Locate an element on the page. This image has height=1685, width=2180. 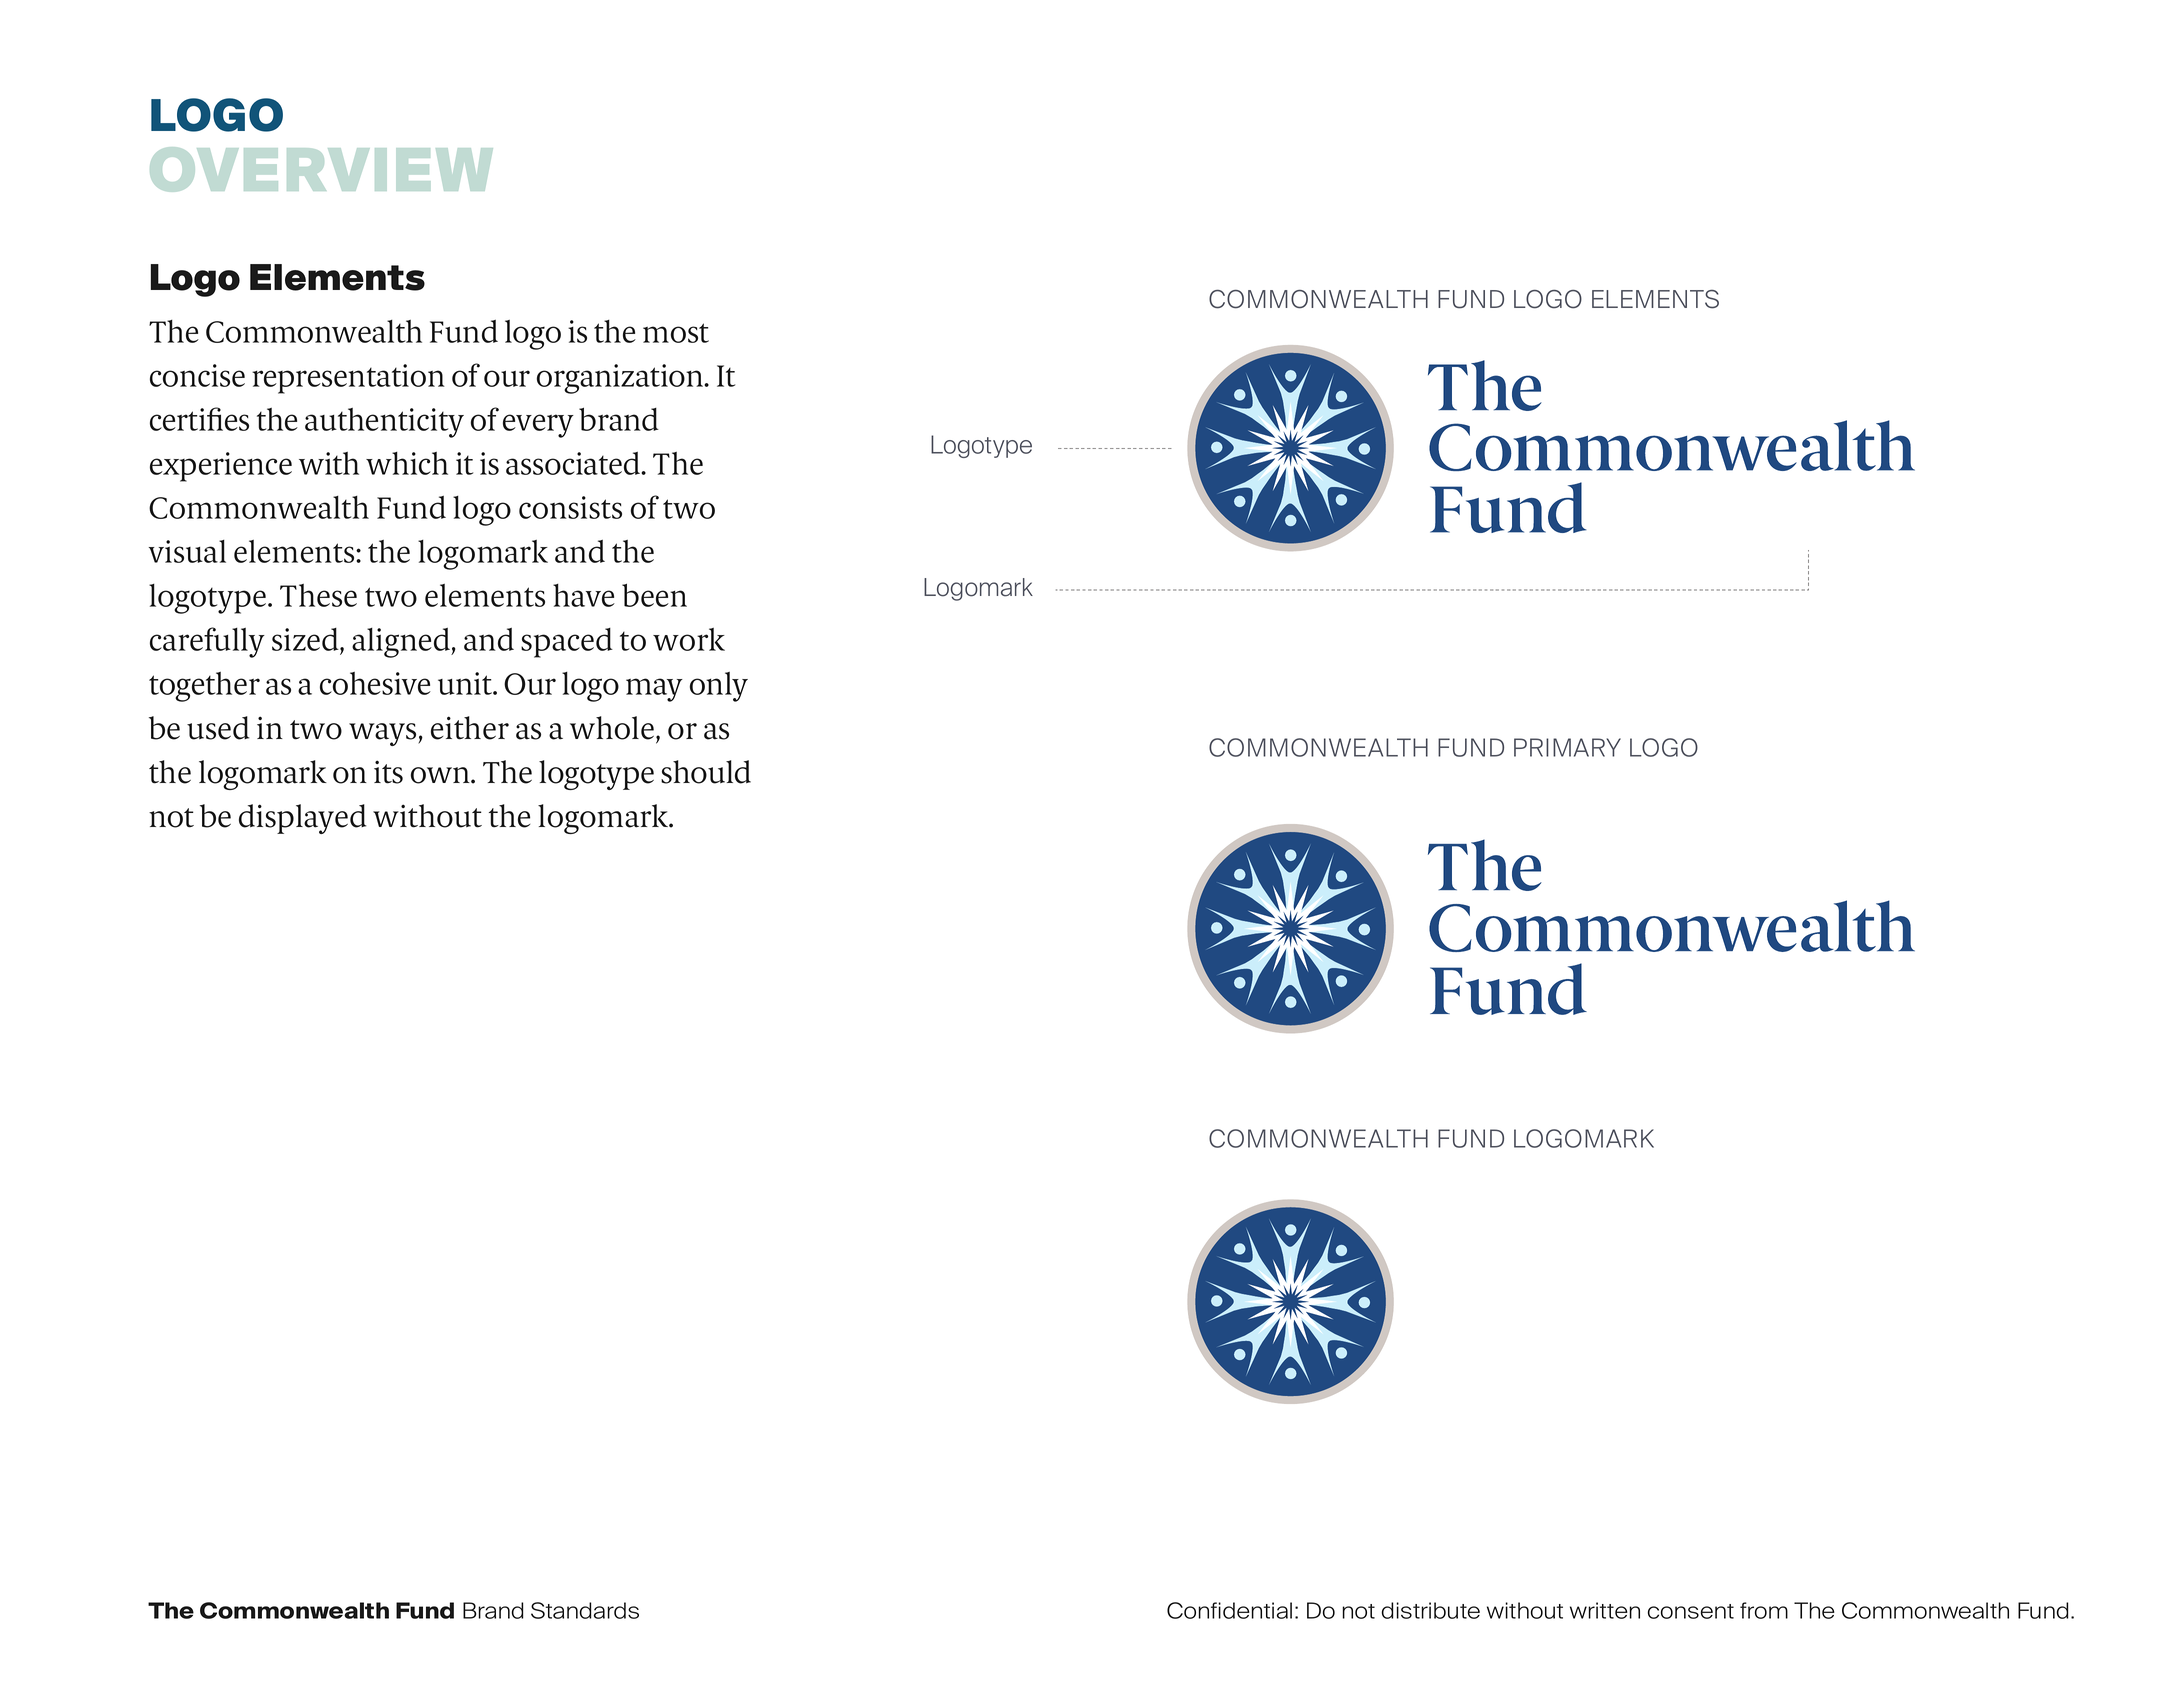
OVERVIEW is located at coordinates (321, 169).
